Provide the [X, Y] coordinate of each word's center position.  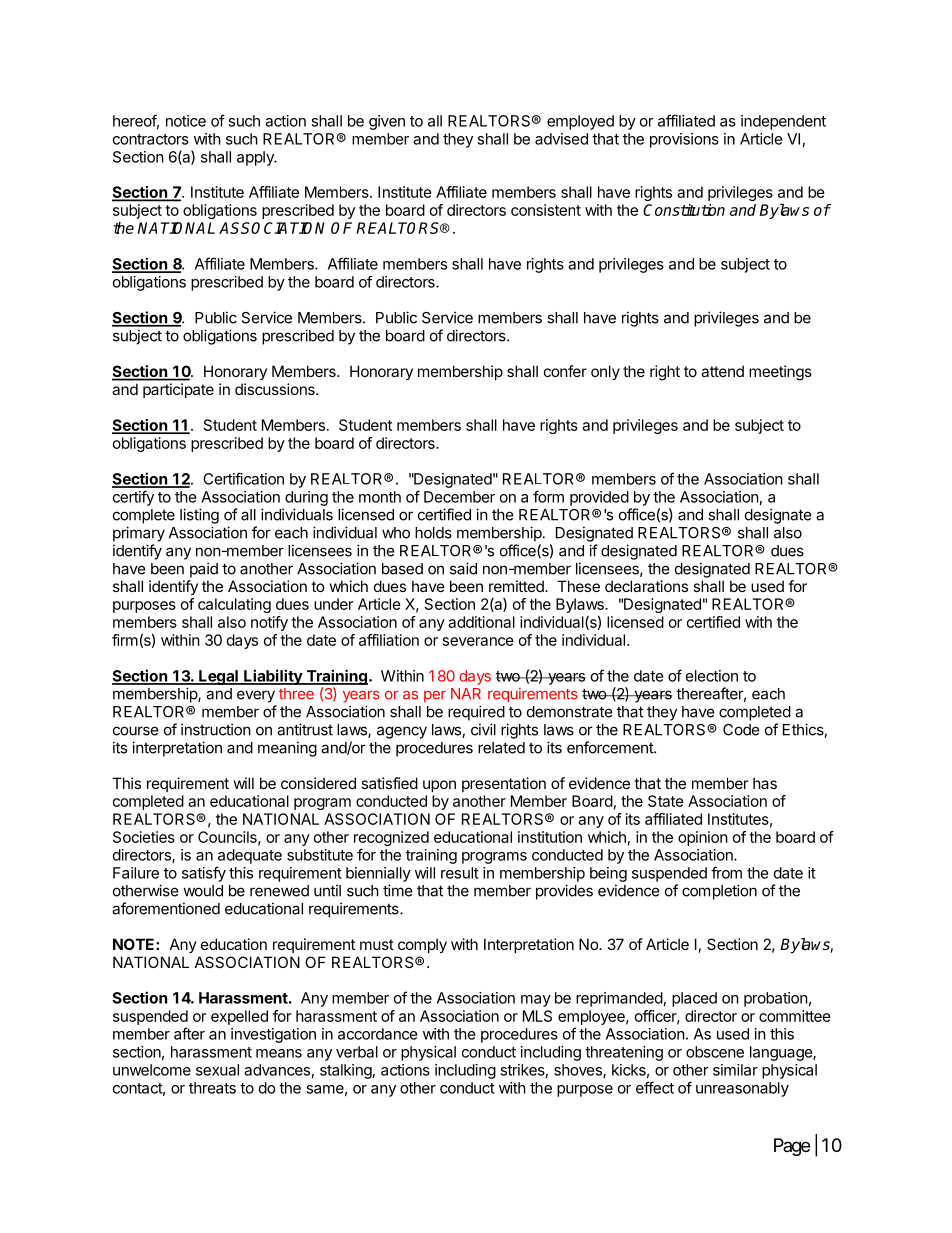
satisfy [204, 874]
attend [722, 371]
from [726, 872]
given [387, 122]
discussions [276, 389]
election [712, 676]
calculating [234, 605]
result [460, 873]
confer [565, 371]
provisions [684, 140]
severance [478, 641]
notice [186, 121]
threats [212, 1088]
